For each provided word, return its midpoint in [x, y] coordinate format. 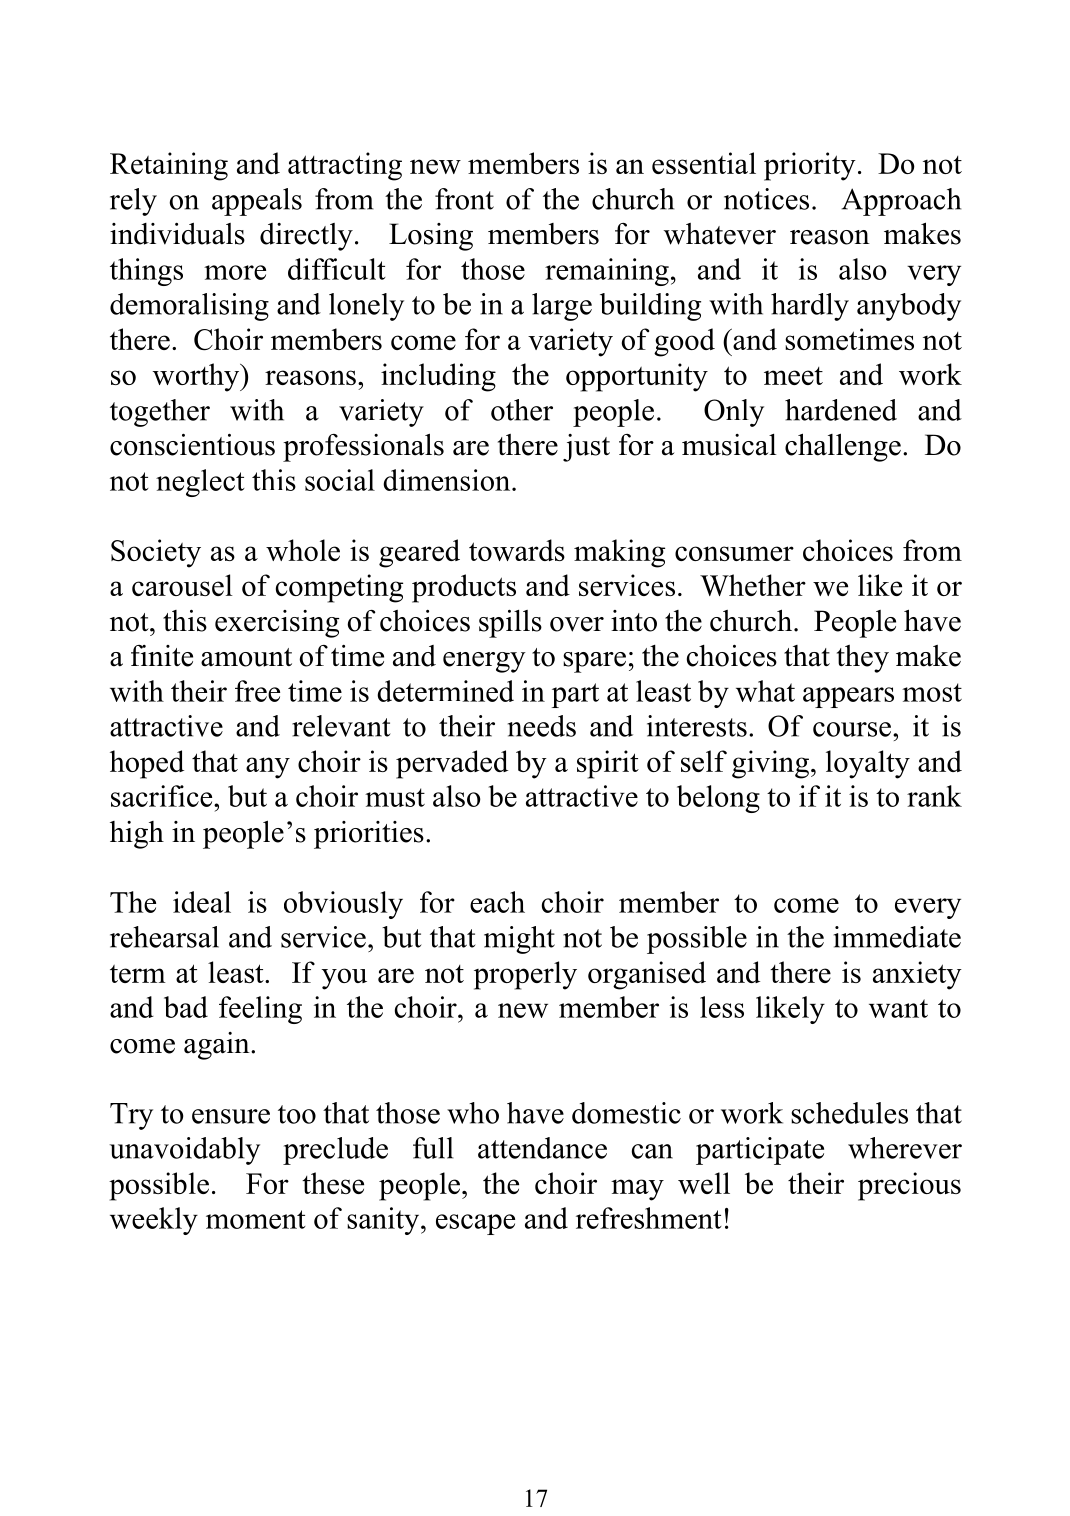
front [464, 199]
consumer [734, 553]
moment [256, 1219]
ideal [202, 902]
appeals [257, 202]
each [497, 902]
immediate [897, 937]
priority [810, 166]
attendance [542, 1148]
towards [517, 550]
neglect [200, 483]
